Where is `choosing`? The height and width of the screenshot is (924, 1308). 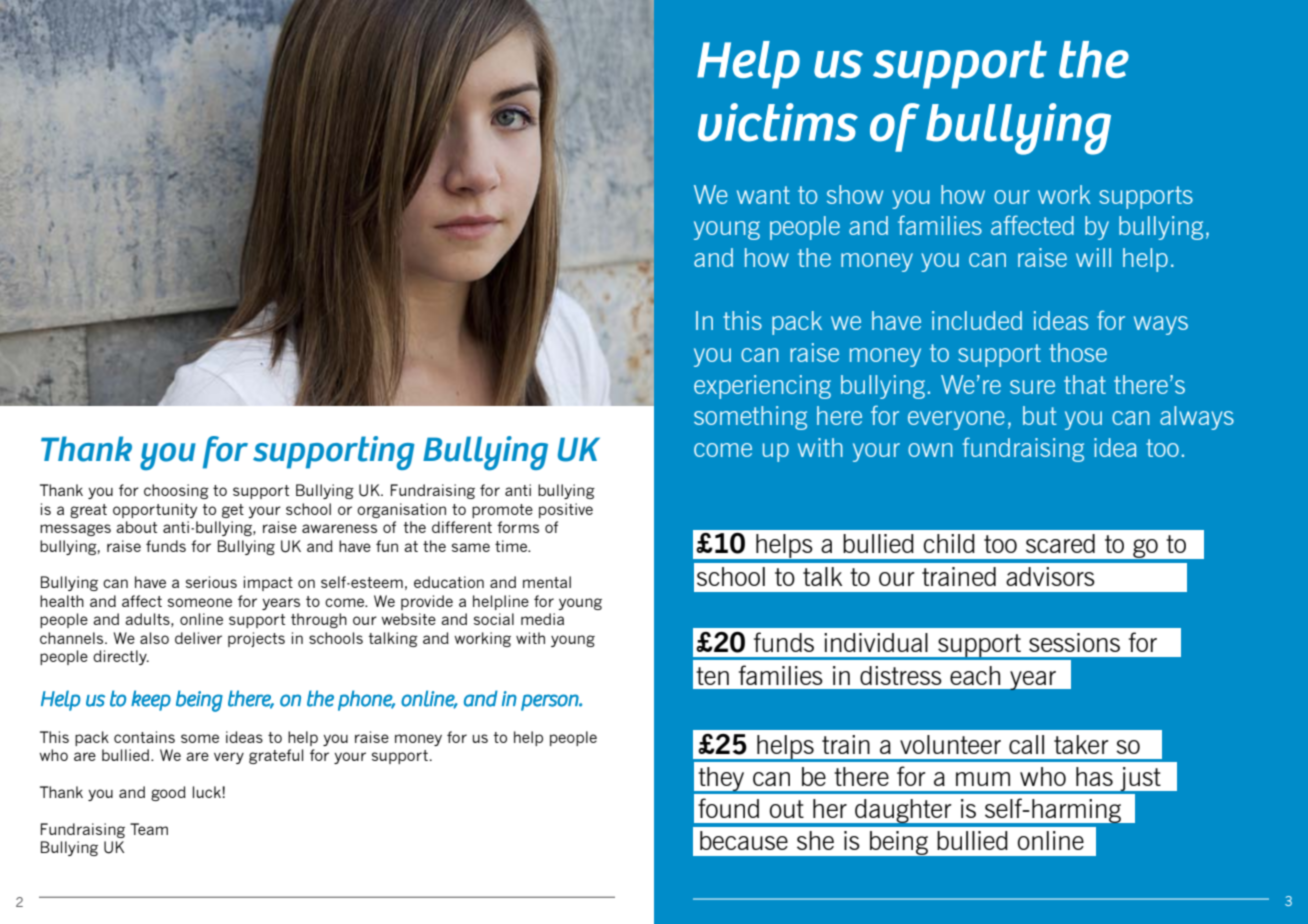
choosing is located at coordinates (176, 491).
